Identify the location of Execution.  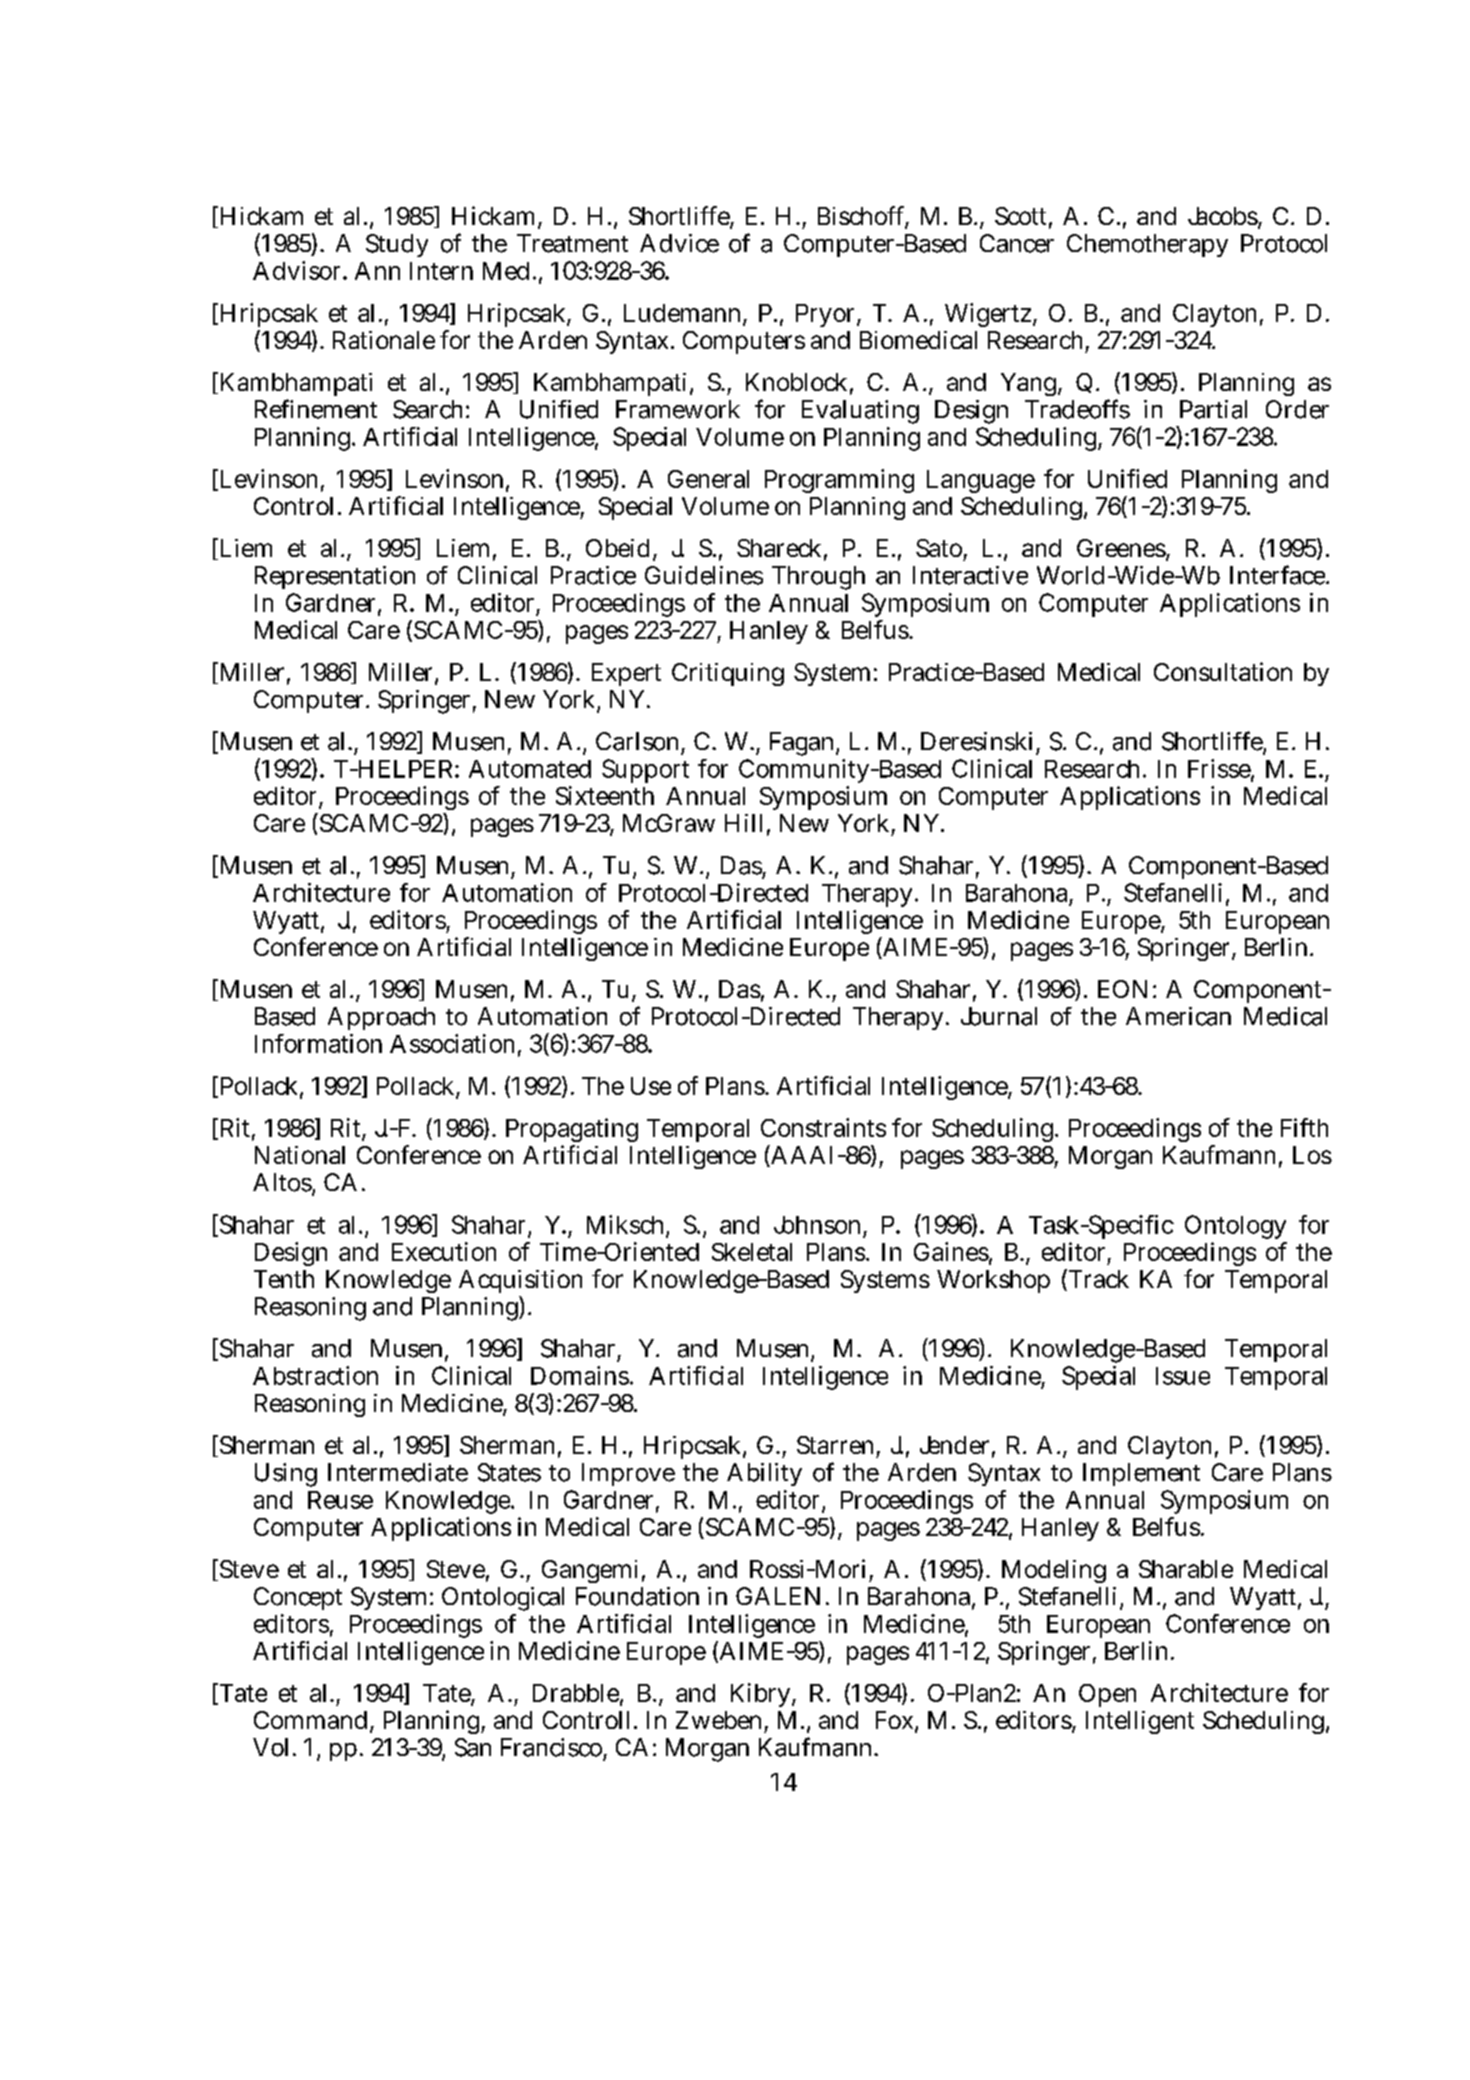
(444, 1251).
